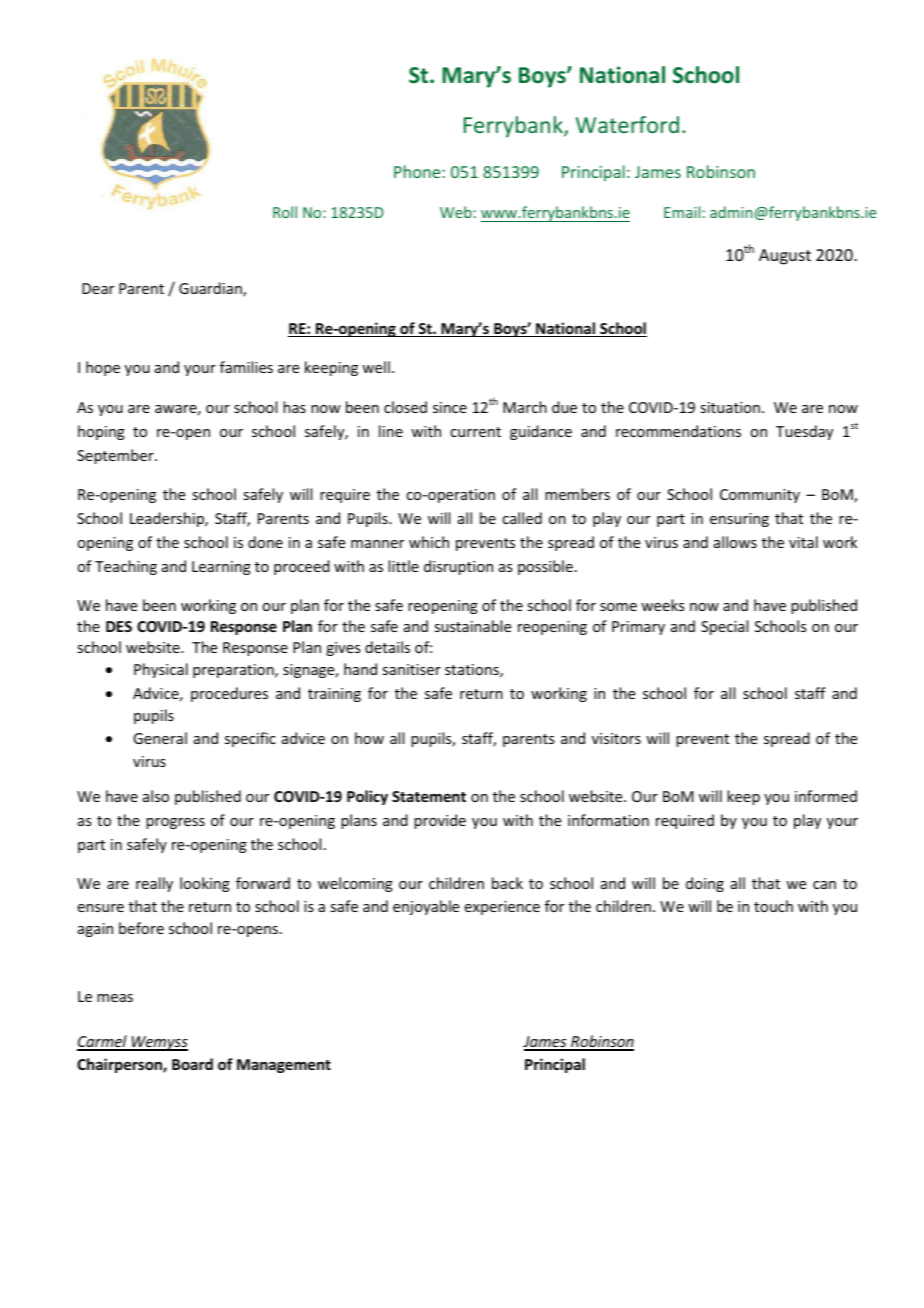  What do you see at coordinates (682, 212) in the screenshot?
I see `Email` at bounding box center [682, 212].
